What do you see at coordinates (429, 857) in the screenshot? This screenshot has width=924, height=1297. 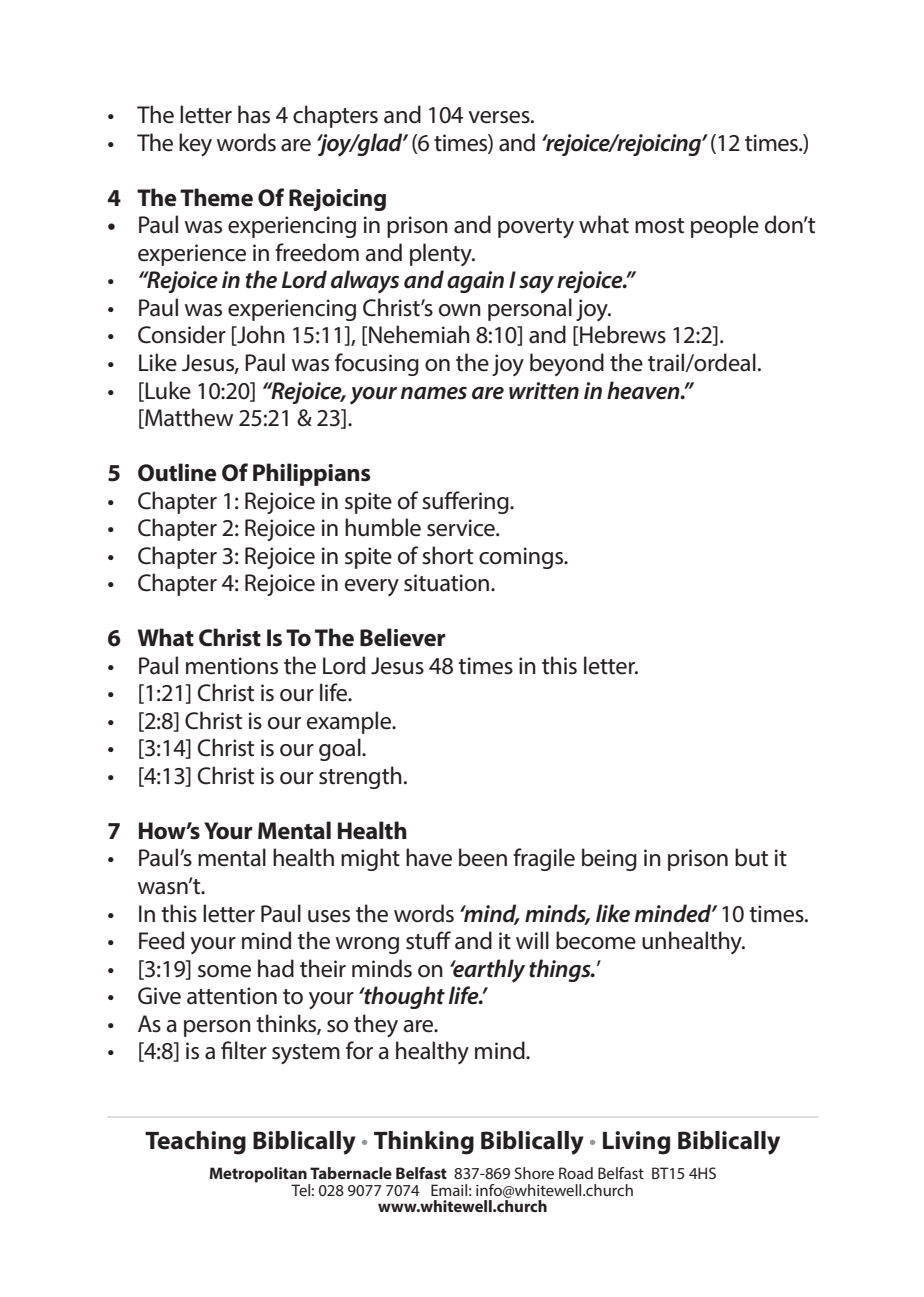 I see `have` at bounding box center [429, 857].
